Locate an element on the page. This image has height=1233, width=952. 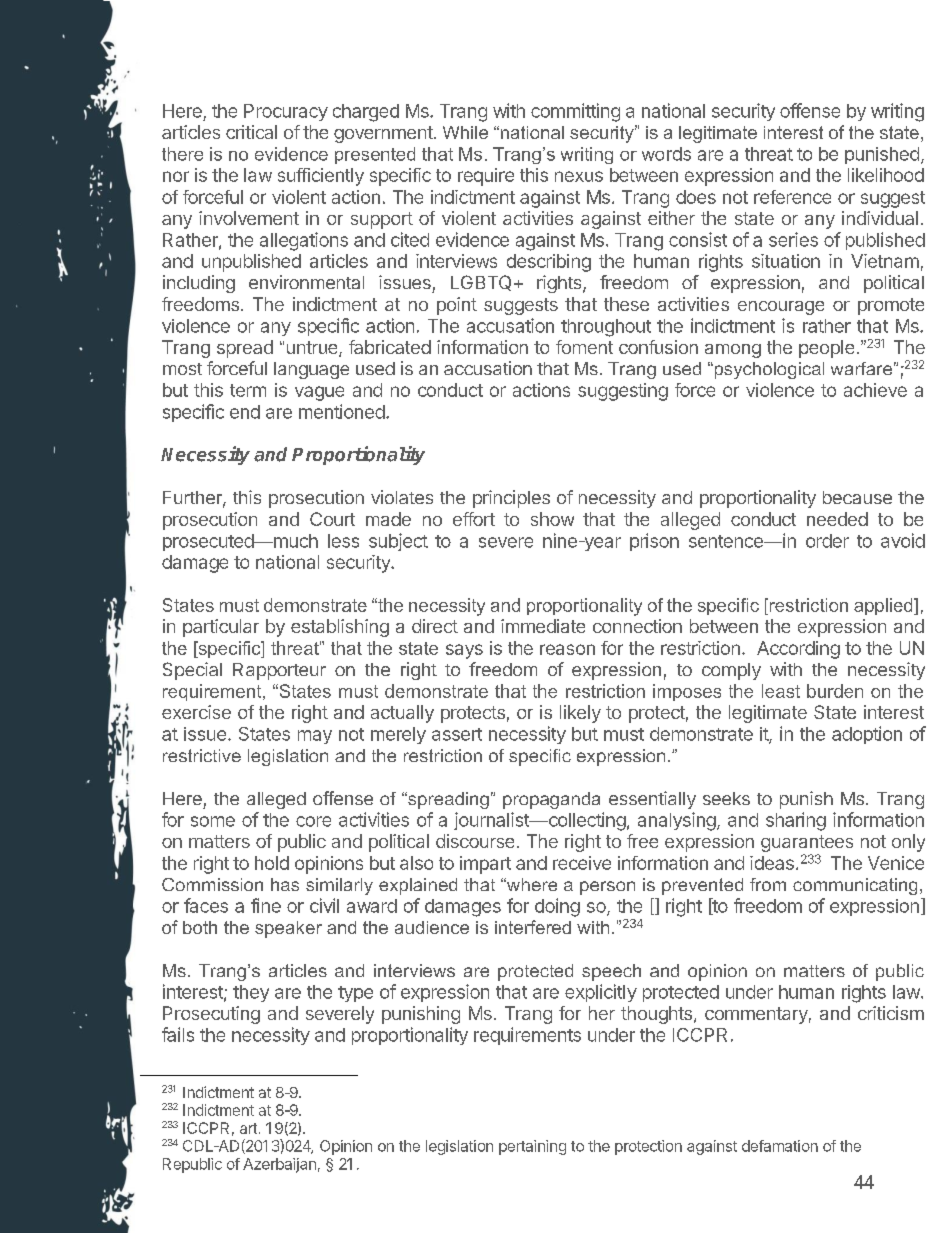
particular is located at coordinates (221, 628).
